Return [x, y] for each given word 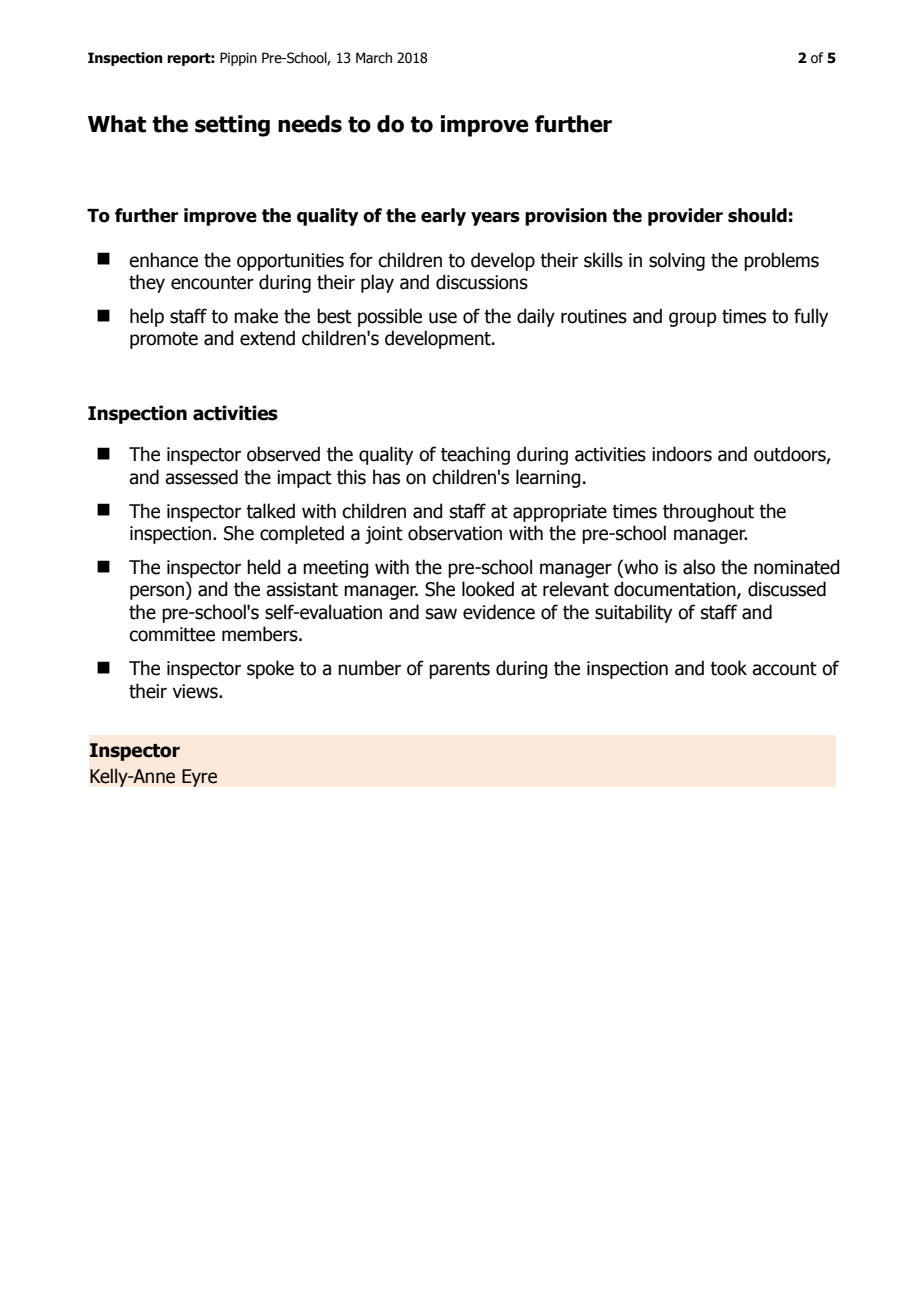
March [374, 58]
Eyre [199, 778]
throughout [708, 512]
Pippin [238, 59]
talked [270, 511]
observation [455, 533]
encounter [212, 283]
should [757, 215]
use [443, 318]
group [693, 319]
